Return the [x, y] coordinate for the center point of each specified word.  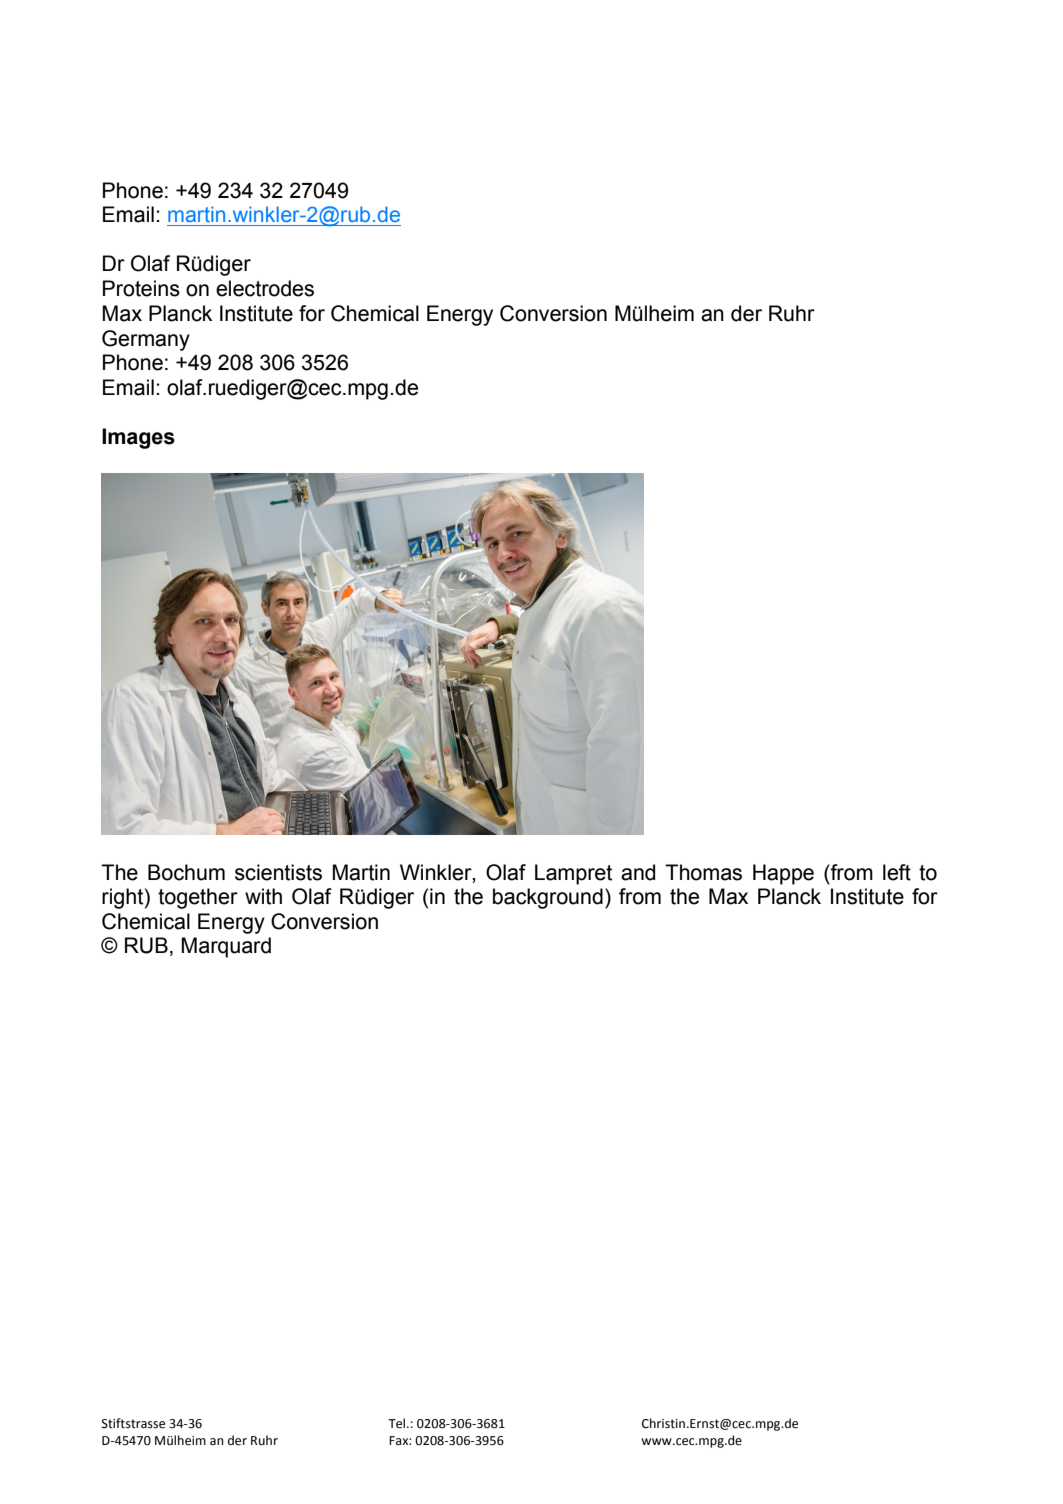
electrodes [265, 288]
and [638, 872]
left [897, 872]
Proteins [141, 288]
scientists [278, 872]
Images [138, 438]
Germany [146, 340]
